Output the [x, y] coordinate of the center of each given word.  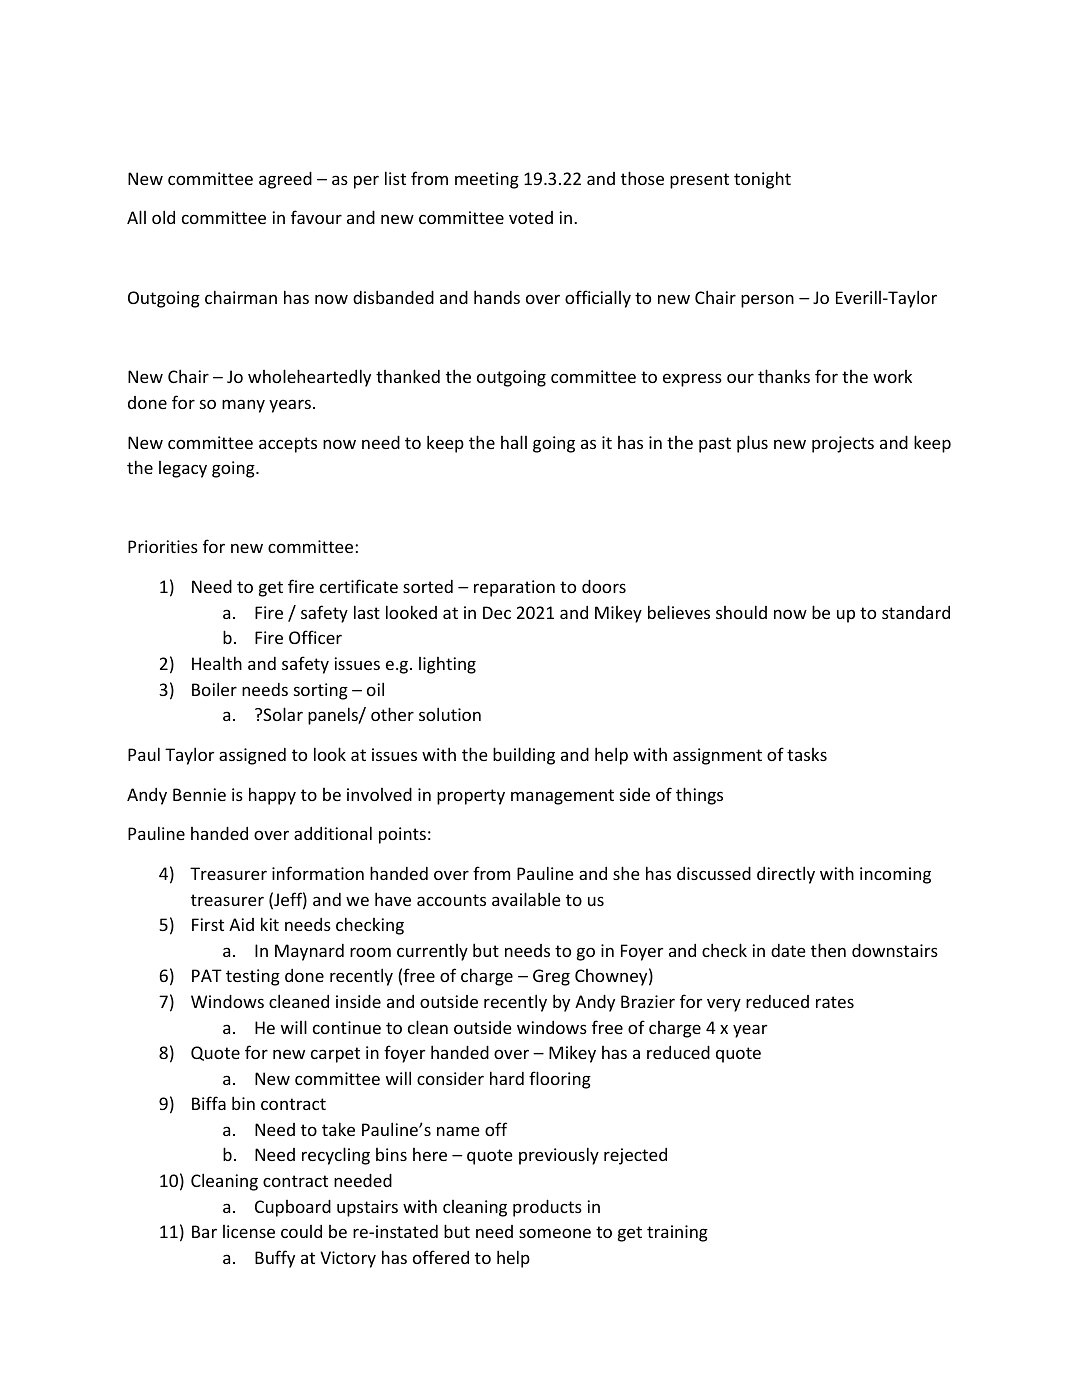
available [526, 899]
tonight [762, 180]
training [677, 1233]
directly [786, 875]
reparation [514, 588]
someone [555, 1233]
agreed [285, 180]
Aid [241, 924]
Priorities [163, 546]
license [249, 1231]
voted [531, 217]
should [741, 612]
